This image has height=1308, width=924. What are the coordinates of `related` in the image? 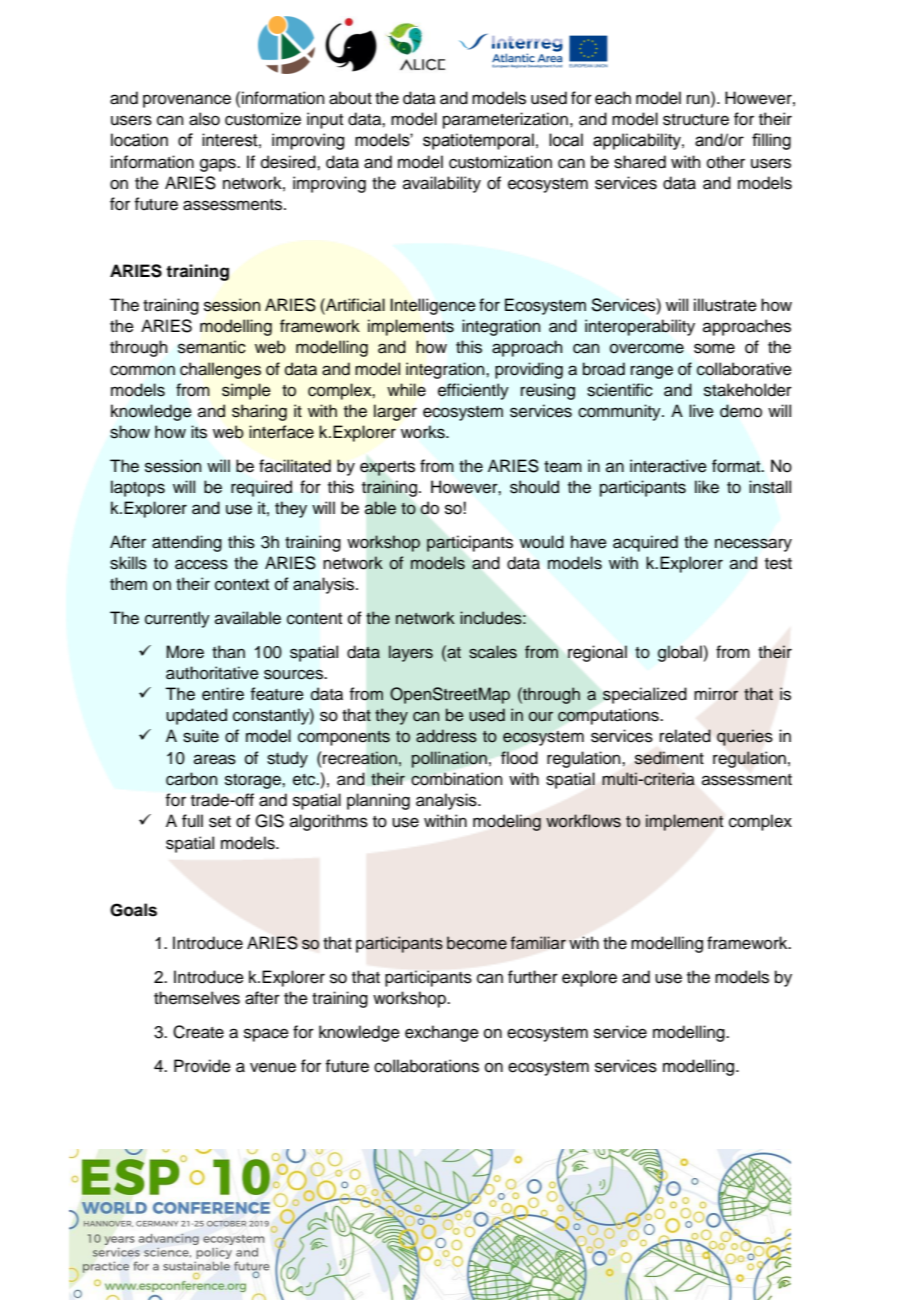 It's located at (685, 736).
